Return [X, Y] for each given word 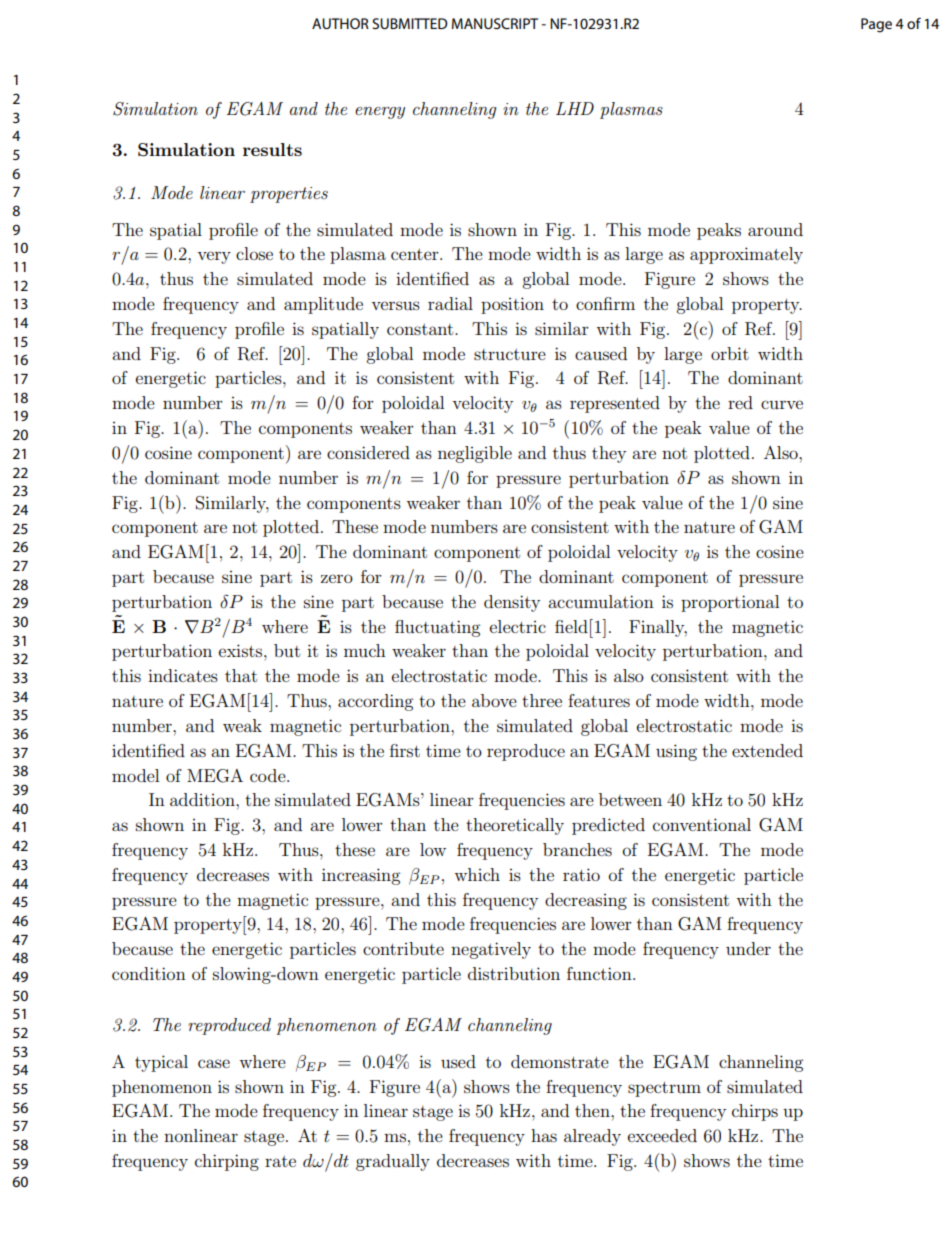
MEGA [215, 776]
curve [782, 404]
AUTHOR [340, 23]
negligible [475, 454]
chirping [227, 1162]
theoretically [515, 826]
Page [876, 25]
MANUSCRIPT [495, 23]
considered [368, 452]
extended [767, 750]
